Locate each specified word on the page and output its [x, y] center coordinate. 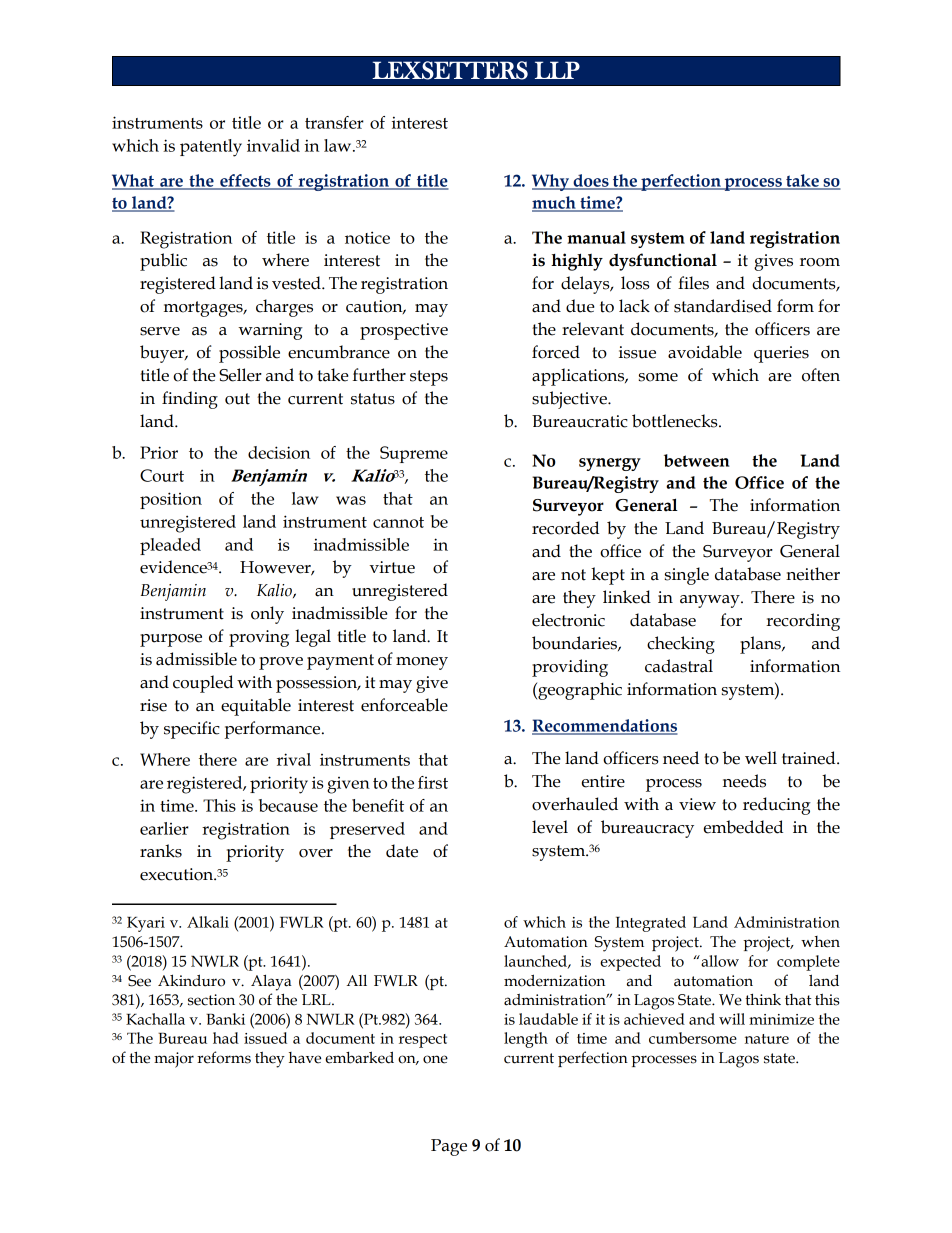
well [761, 758]
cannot [398, 522]
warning [270, 331]
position [171, 500]
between [696, 460]
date [402, 851]
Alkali [208, 922]
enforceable [404, 705]
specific [192, 730]
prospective [404, 331]
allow [719, 961]
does [591, 181]
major [174, 1060]
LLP [557, 70]
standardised [723, 306]
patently [211, 148]
